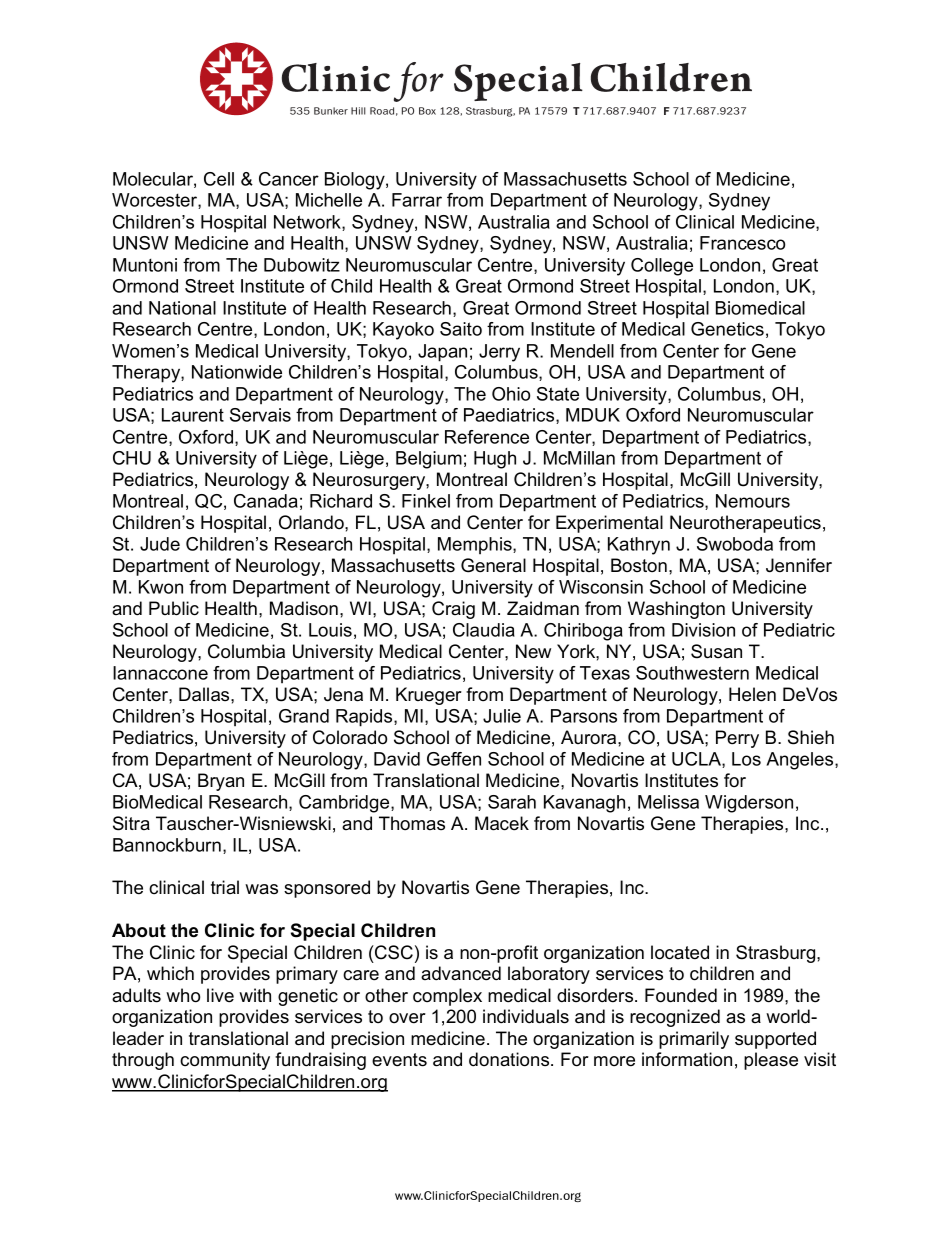 The height and width of the screenshot is (1233, 952). Describe the element at coordinates (219, 179) in the screenshot. I see `Cell` at that location.
